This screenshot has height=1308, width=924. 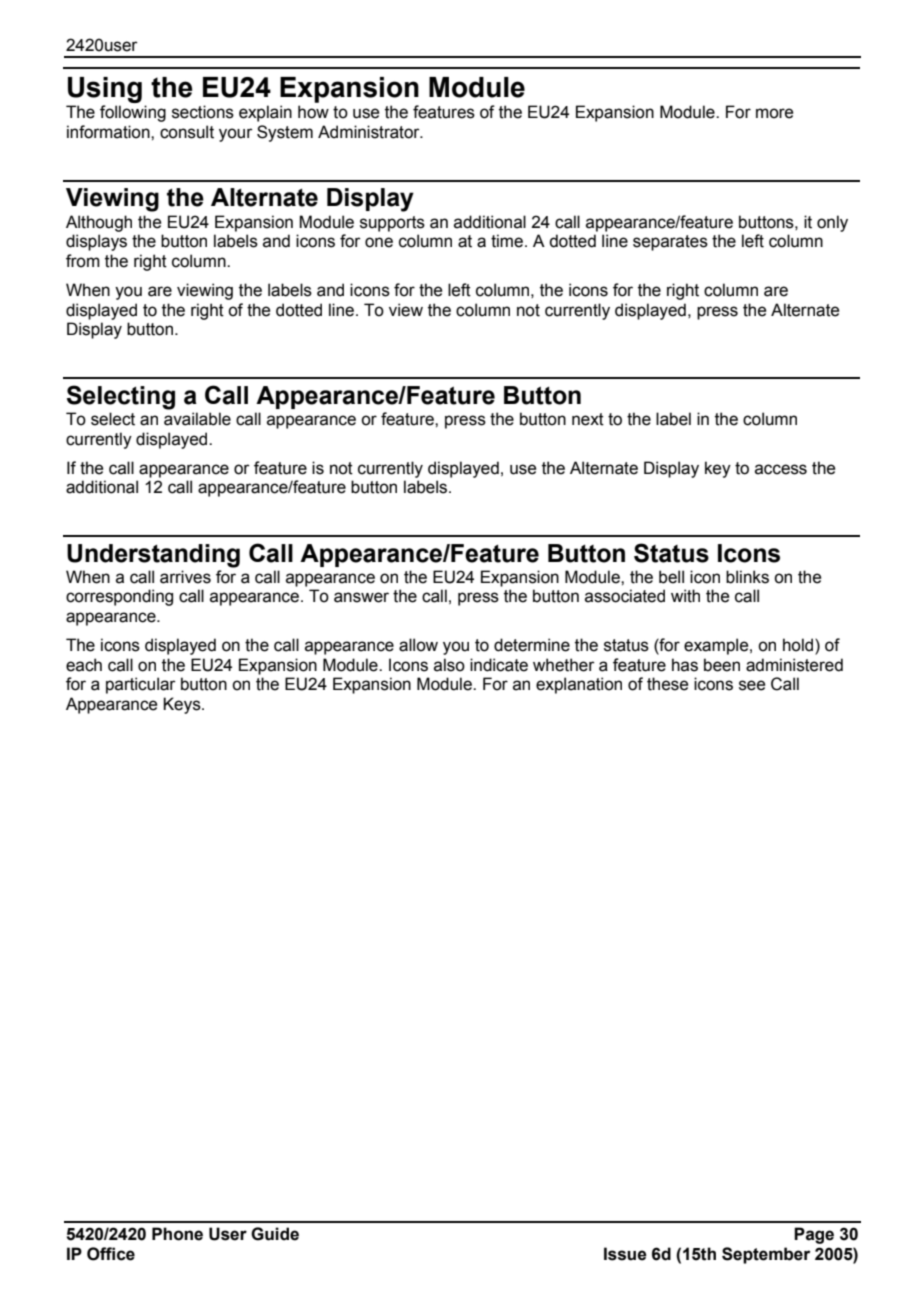 What do you see at coordinates (625, 1254) in the screenshot?
I see `Issue` at bounding box center [625, 1254].
